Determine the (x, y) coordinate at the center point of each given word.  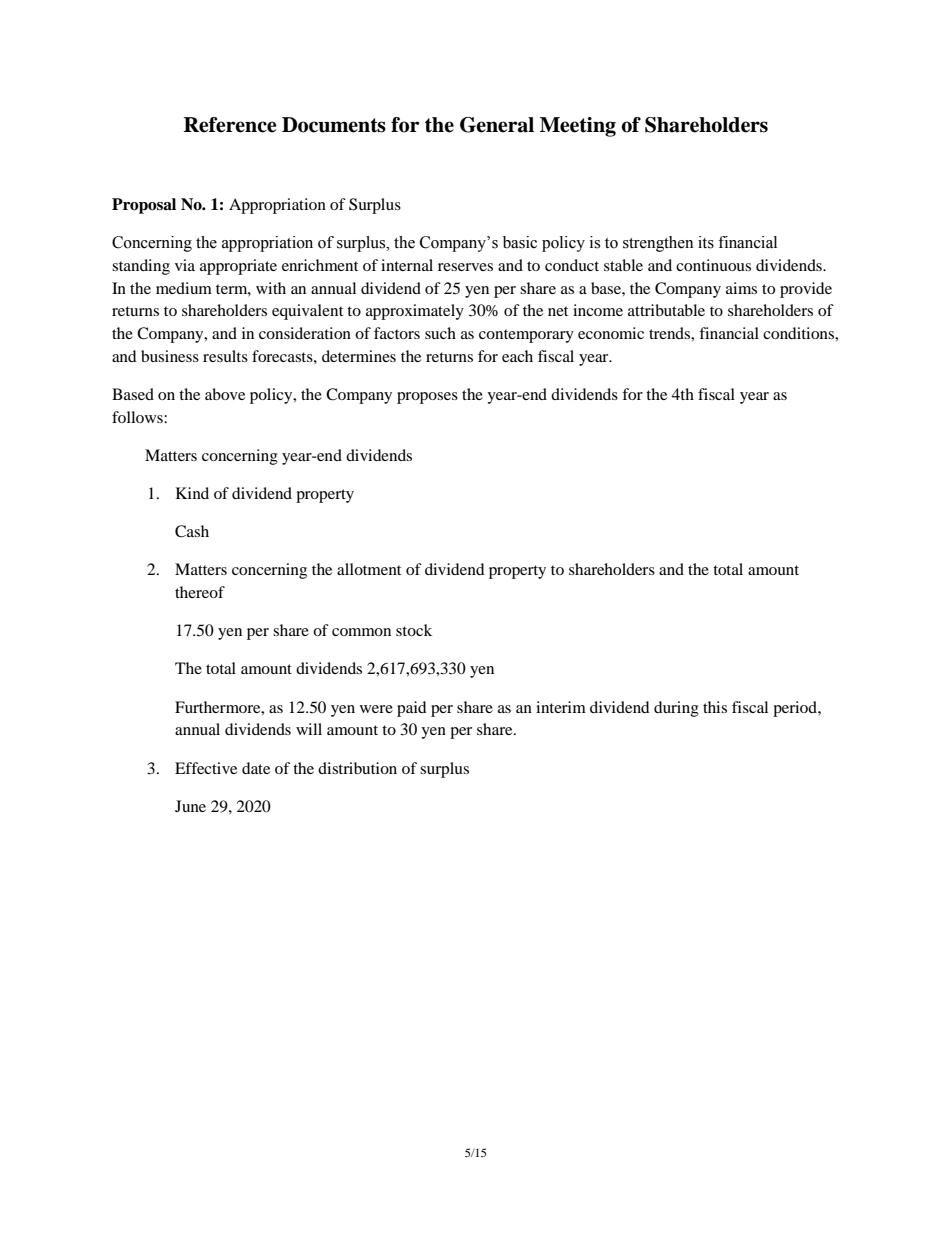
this (715, 707)
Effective (206, 768)
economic (611, 333)
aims (741, 288)
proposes (427, 398)
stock (414, 630)
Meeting (578, 127)
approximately (415, 312)
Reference (230, 125)
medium (184, 288)
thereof (200, 592)
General (497, 125)
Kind (192, 493)
